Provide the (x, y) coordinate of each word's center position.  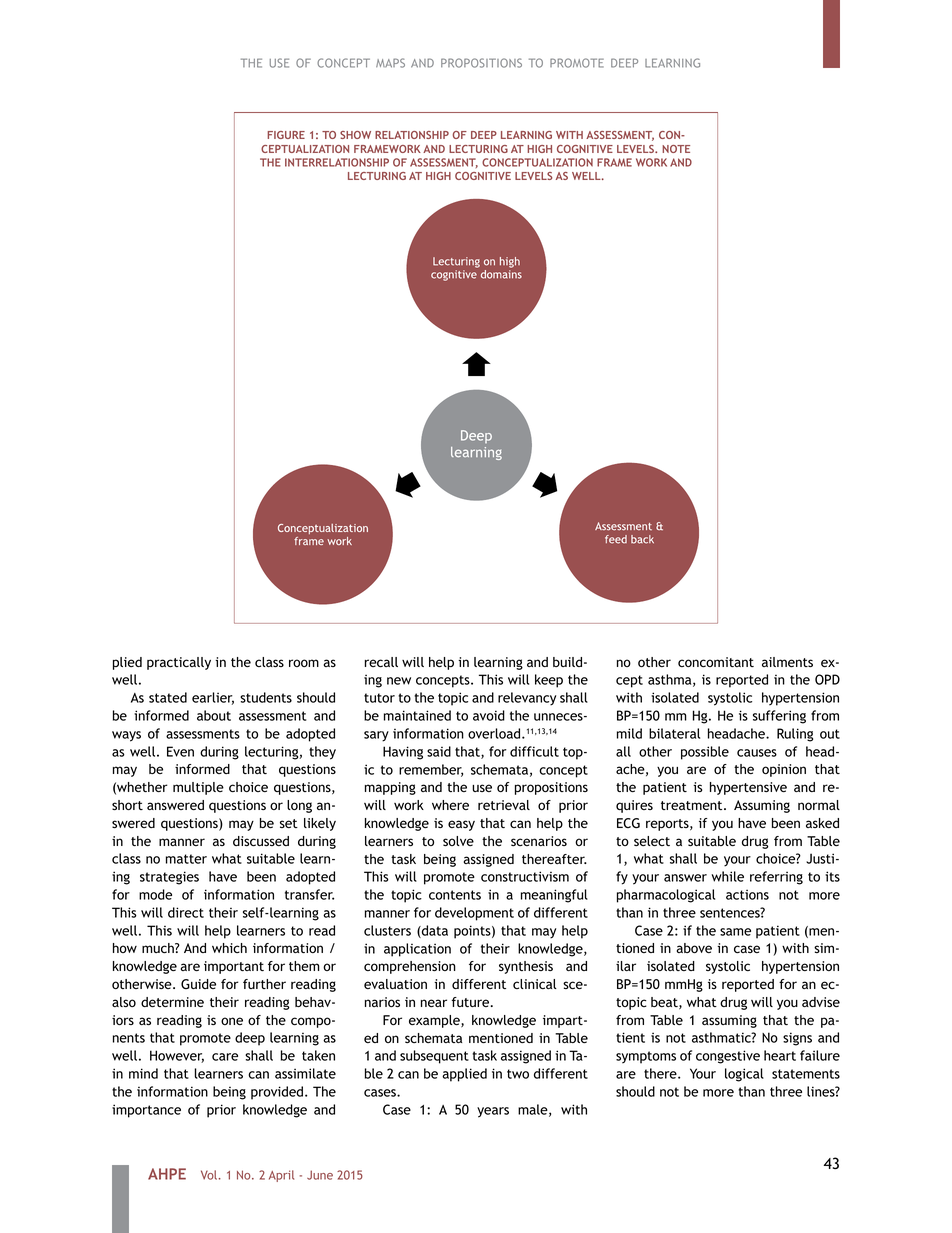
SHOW (355, 135)
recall (381, 662)
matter (186, 859)
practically (179, 663)
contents (455, 895)
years (493, 1112)
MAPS (390, 63)
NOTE (676, 149)
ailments (787, 662)
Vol (209, 1175)
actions (747, 894)
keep (549, 681)
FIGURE (286, 135)
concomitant (716, 662)
